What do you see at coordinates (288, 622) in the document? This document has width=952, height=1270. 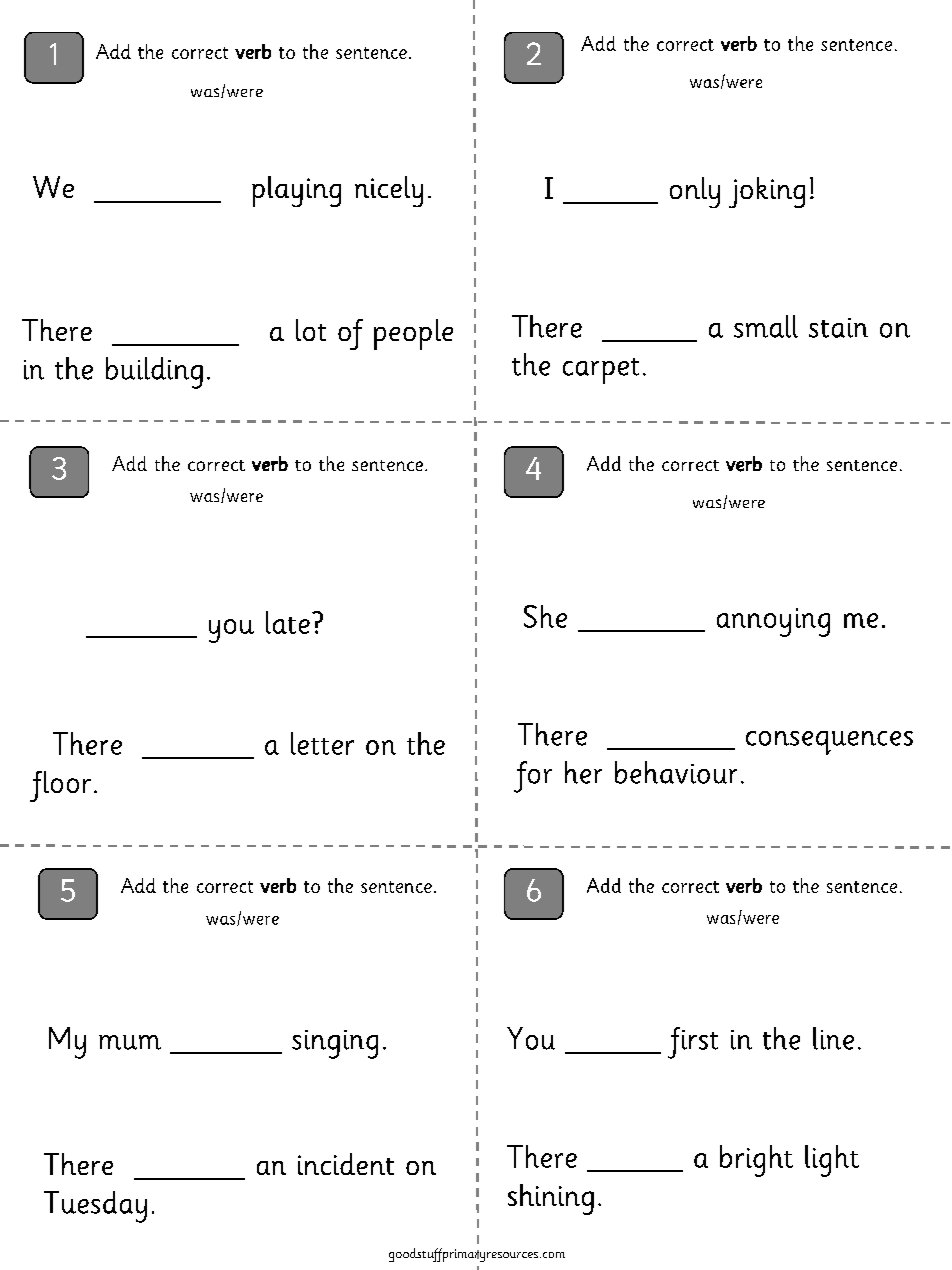 I see `late` at bounding box center [288, 622].
